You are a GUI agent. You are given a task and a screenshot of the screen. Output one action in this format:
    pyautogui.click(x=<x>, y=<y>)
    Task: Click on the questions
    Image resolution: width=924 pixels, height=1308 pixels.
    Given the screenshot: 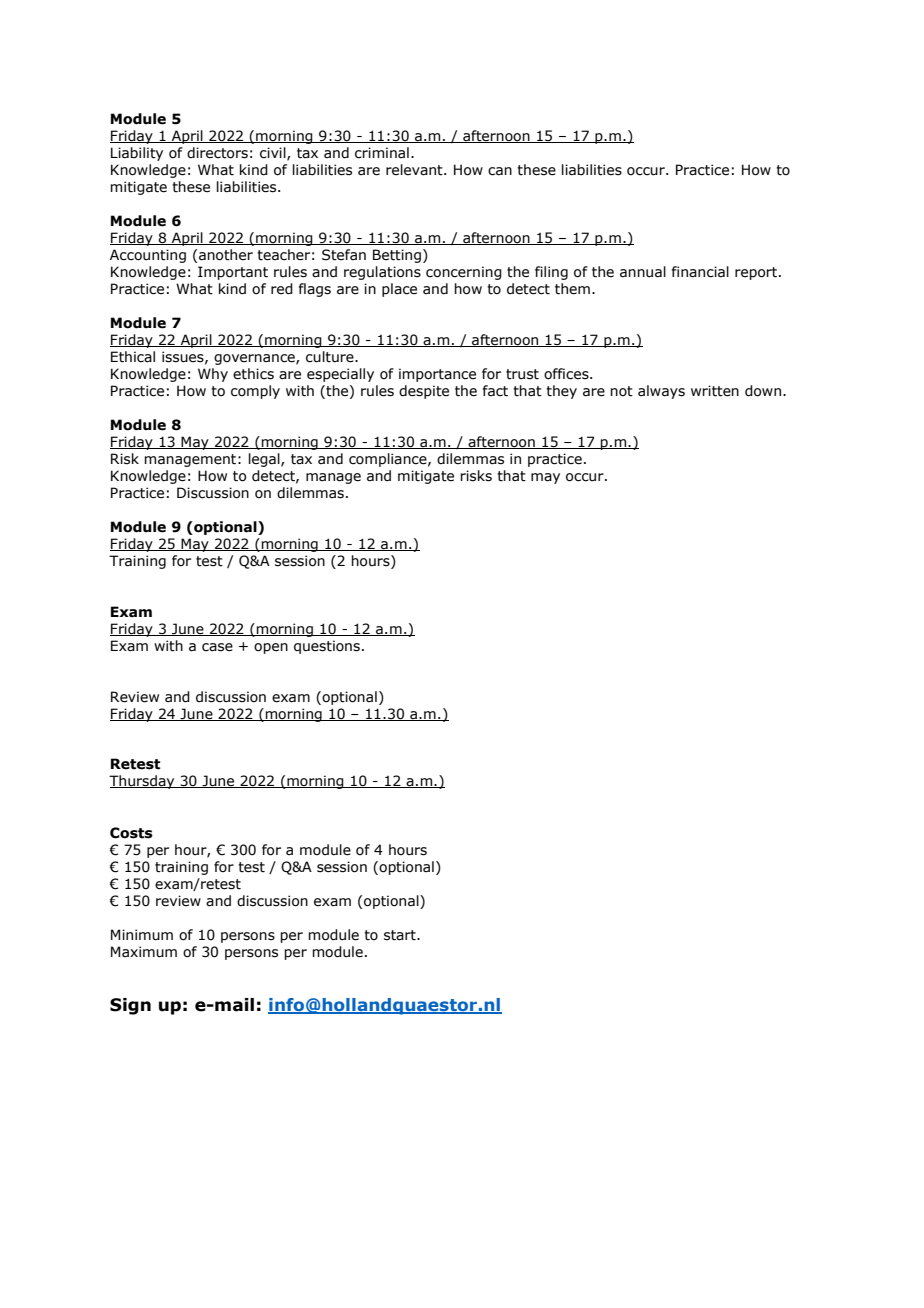 What is the action you would take?
    pyautogui.click(x=327, y=647)
